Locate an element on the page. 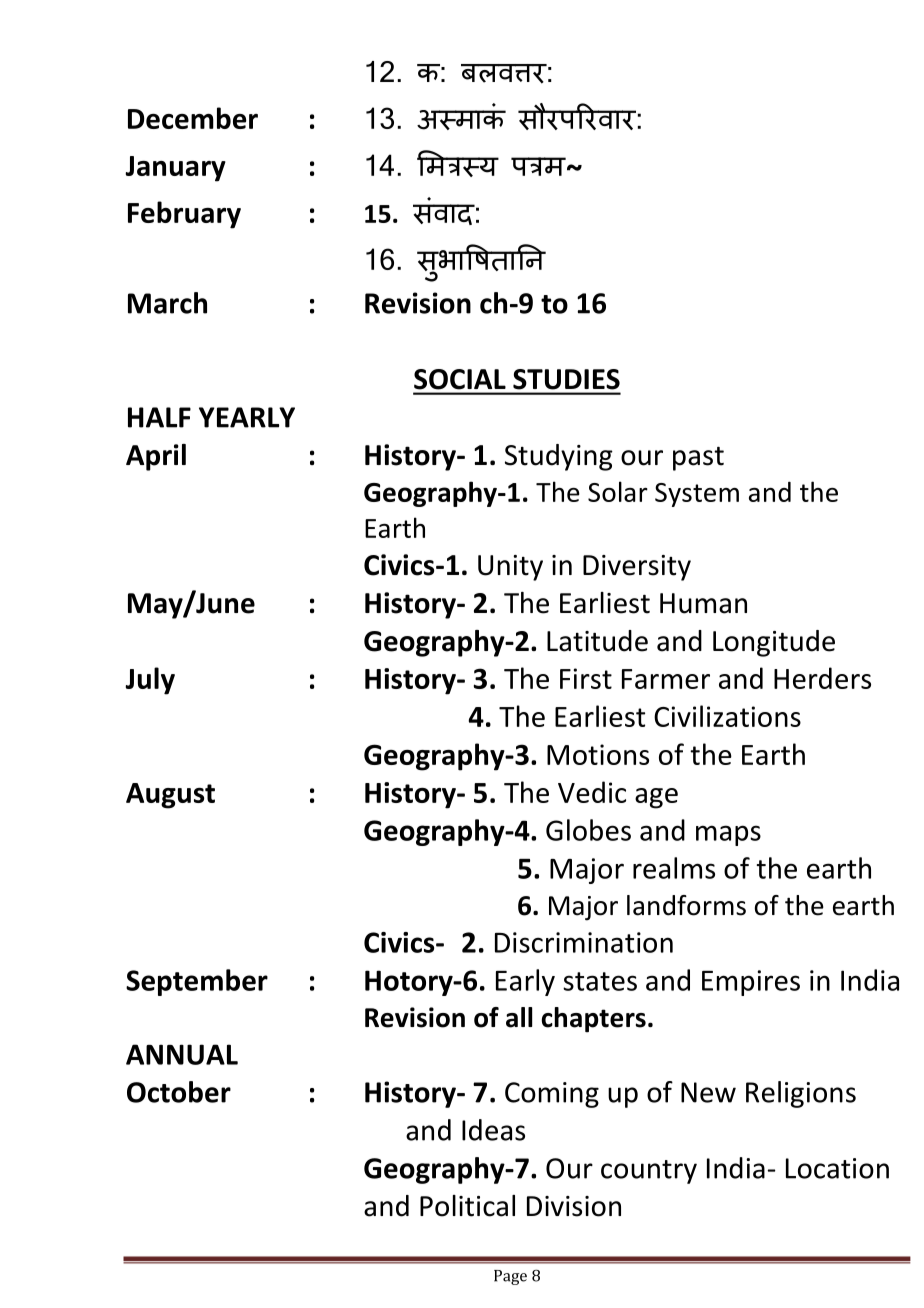  First is located at coordinates (586, 678).
